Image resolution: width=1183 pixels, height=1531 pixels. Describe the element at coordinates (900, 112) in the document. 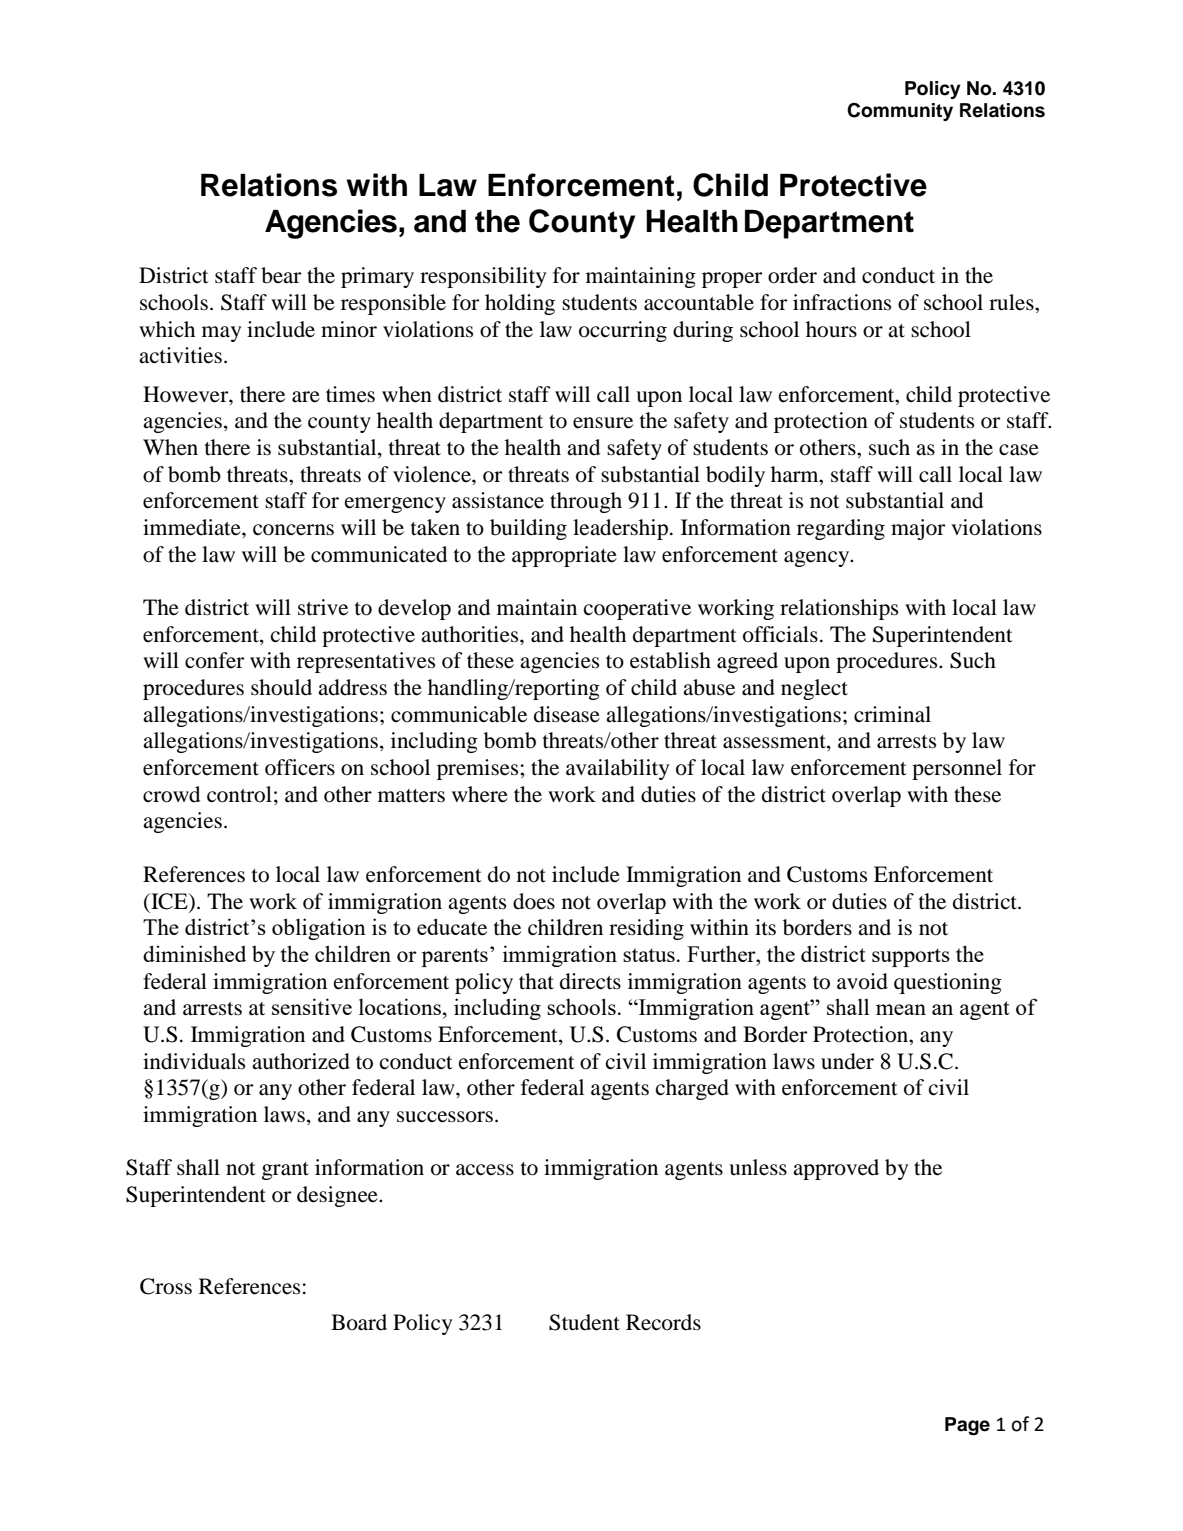

I see `Community` at that location.
